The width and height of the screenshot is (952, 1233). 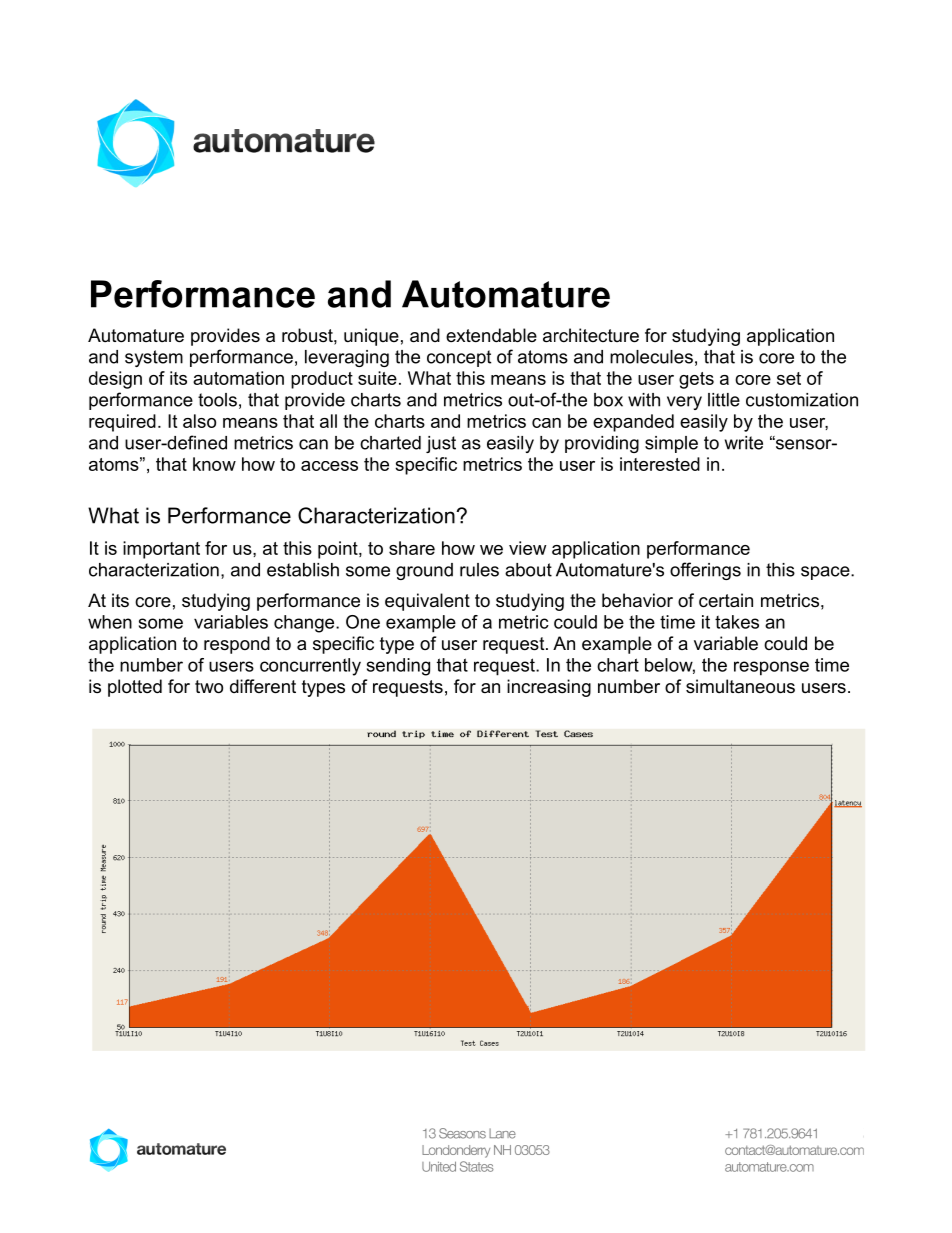 I want to click on two, so click(x=209, y=687).
